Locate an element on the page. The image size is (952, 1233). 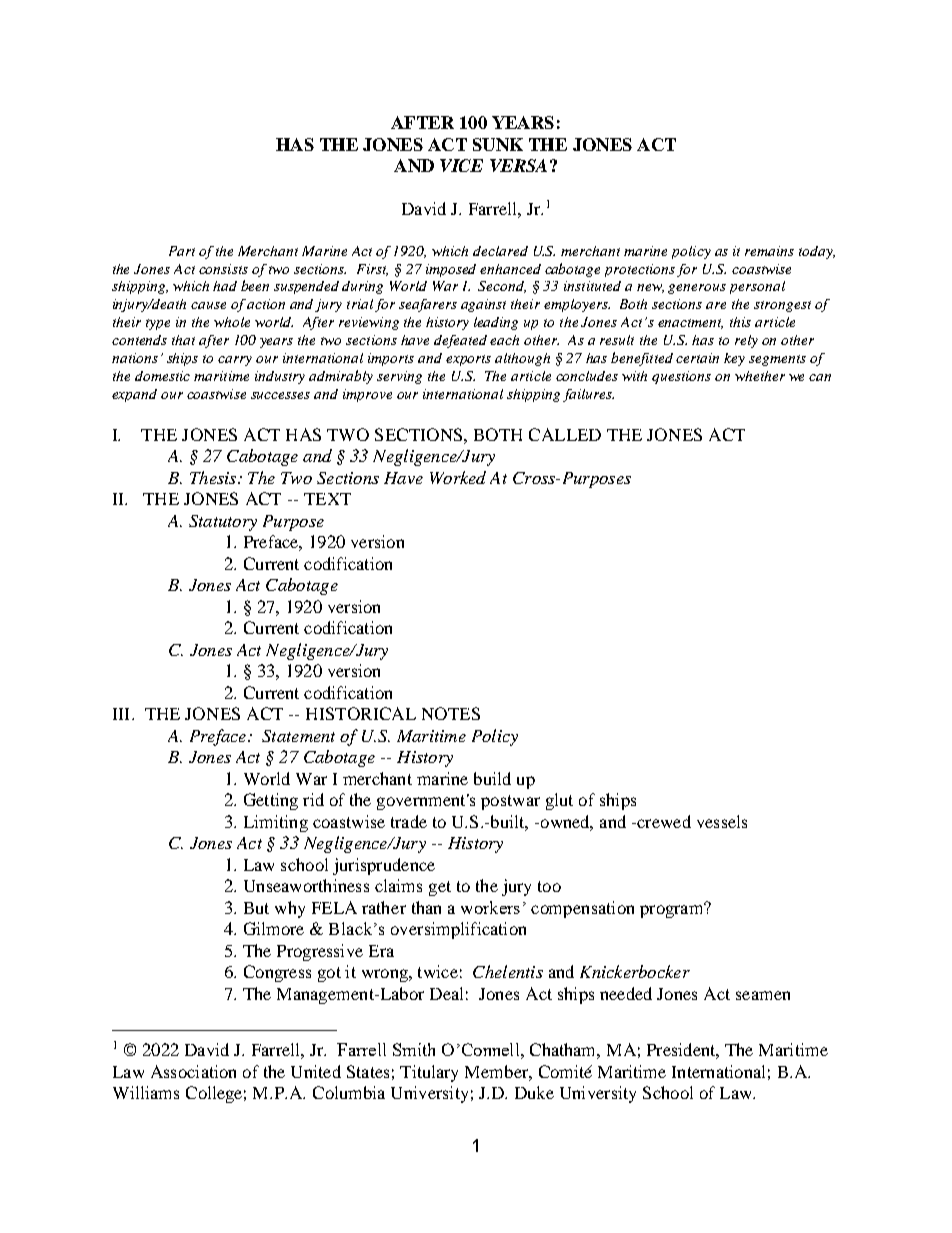
vessels is located at coordinates (722, 821).
